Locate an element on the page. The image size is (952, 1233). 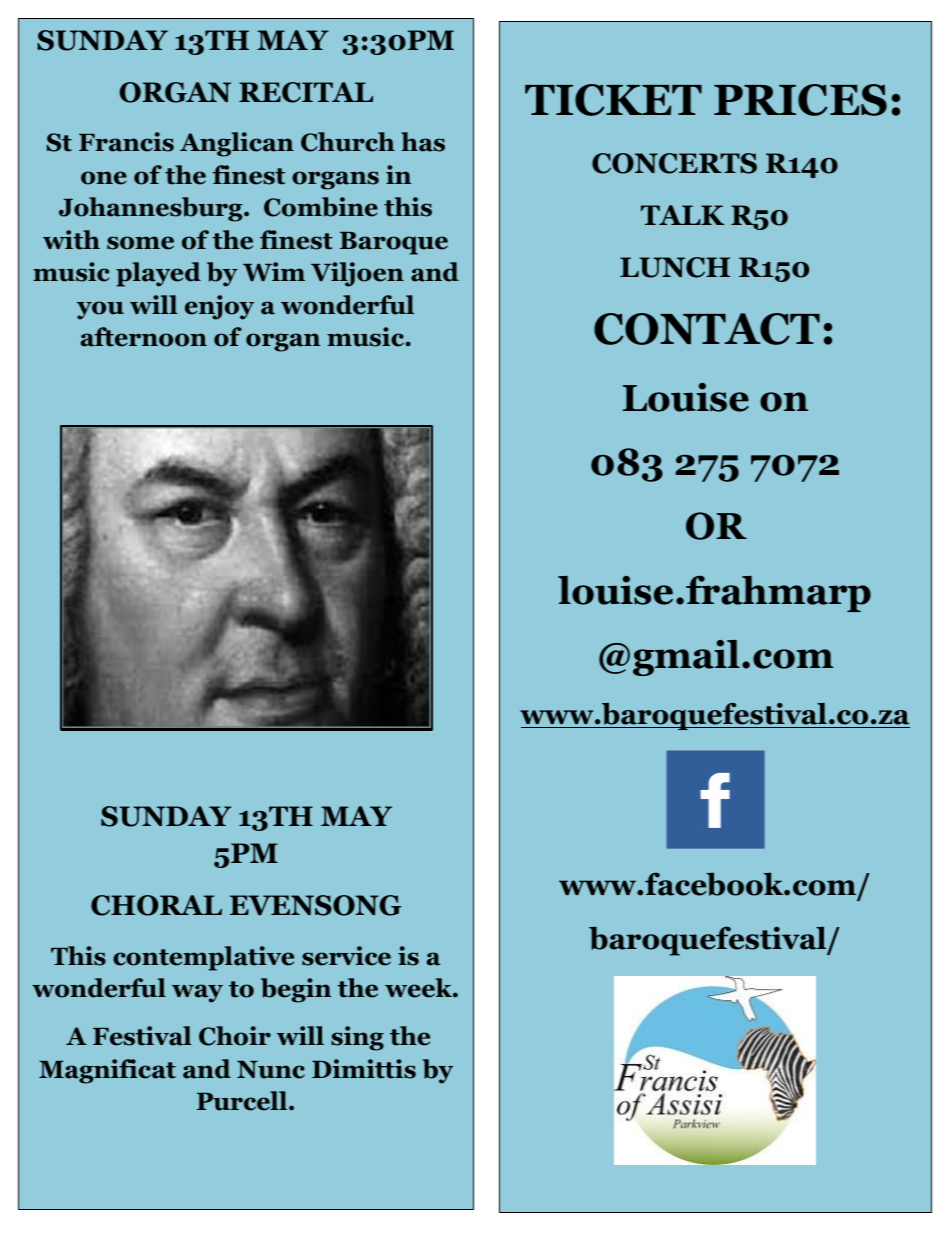
enjoy is located at coordinates (219, 307).
